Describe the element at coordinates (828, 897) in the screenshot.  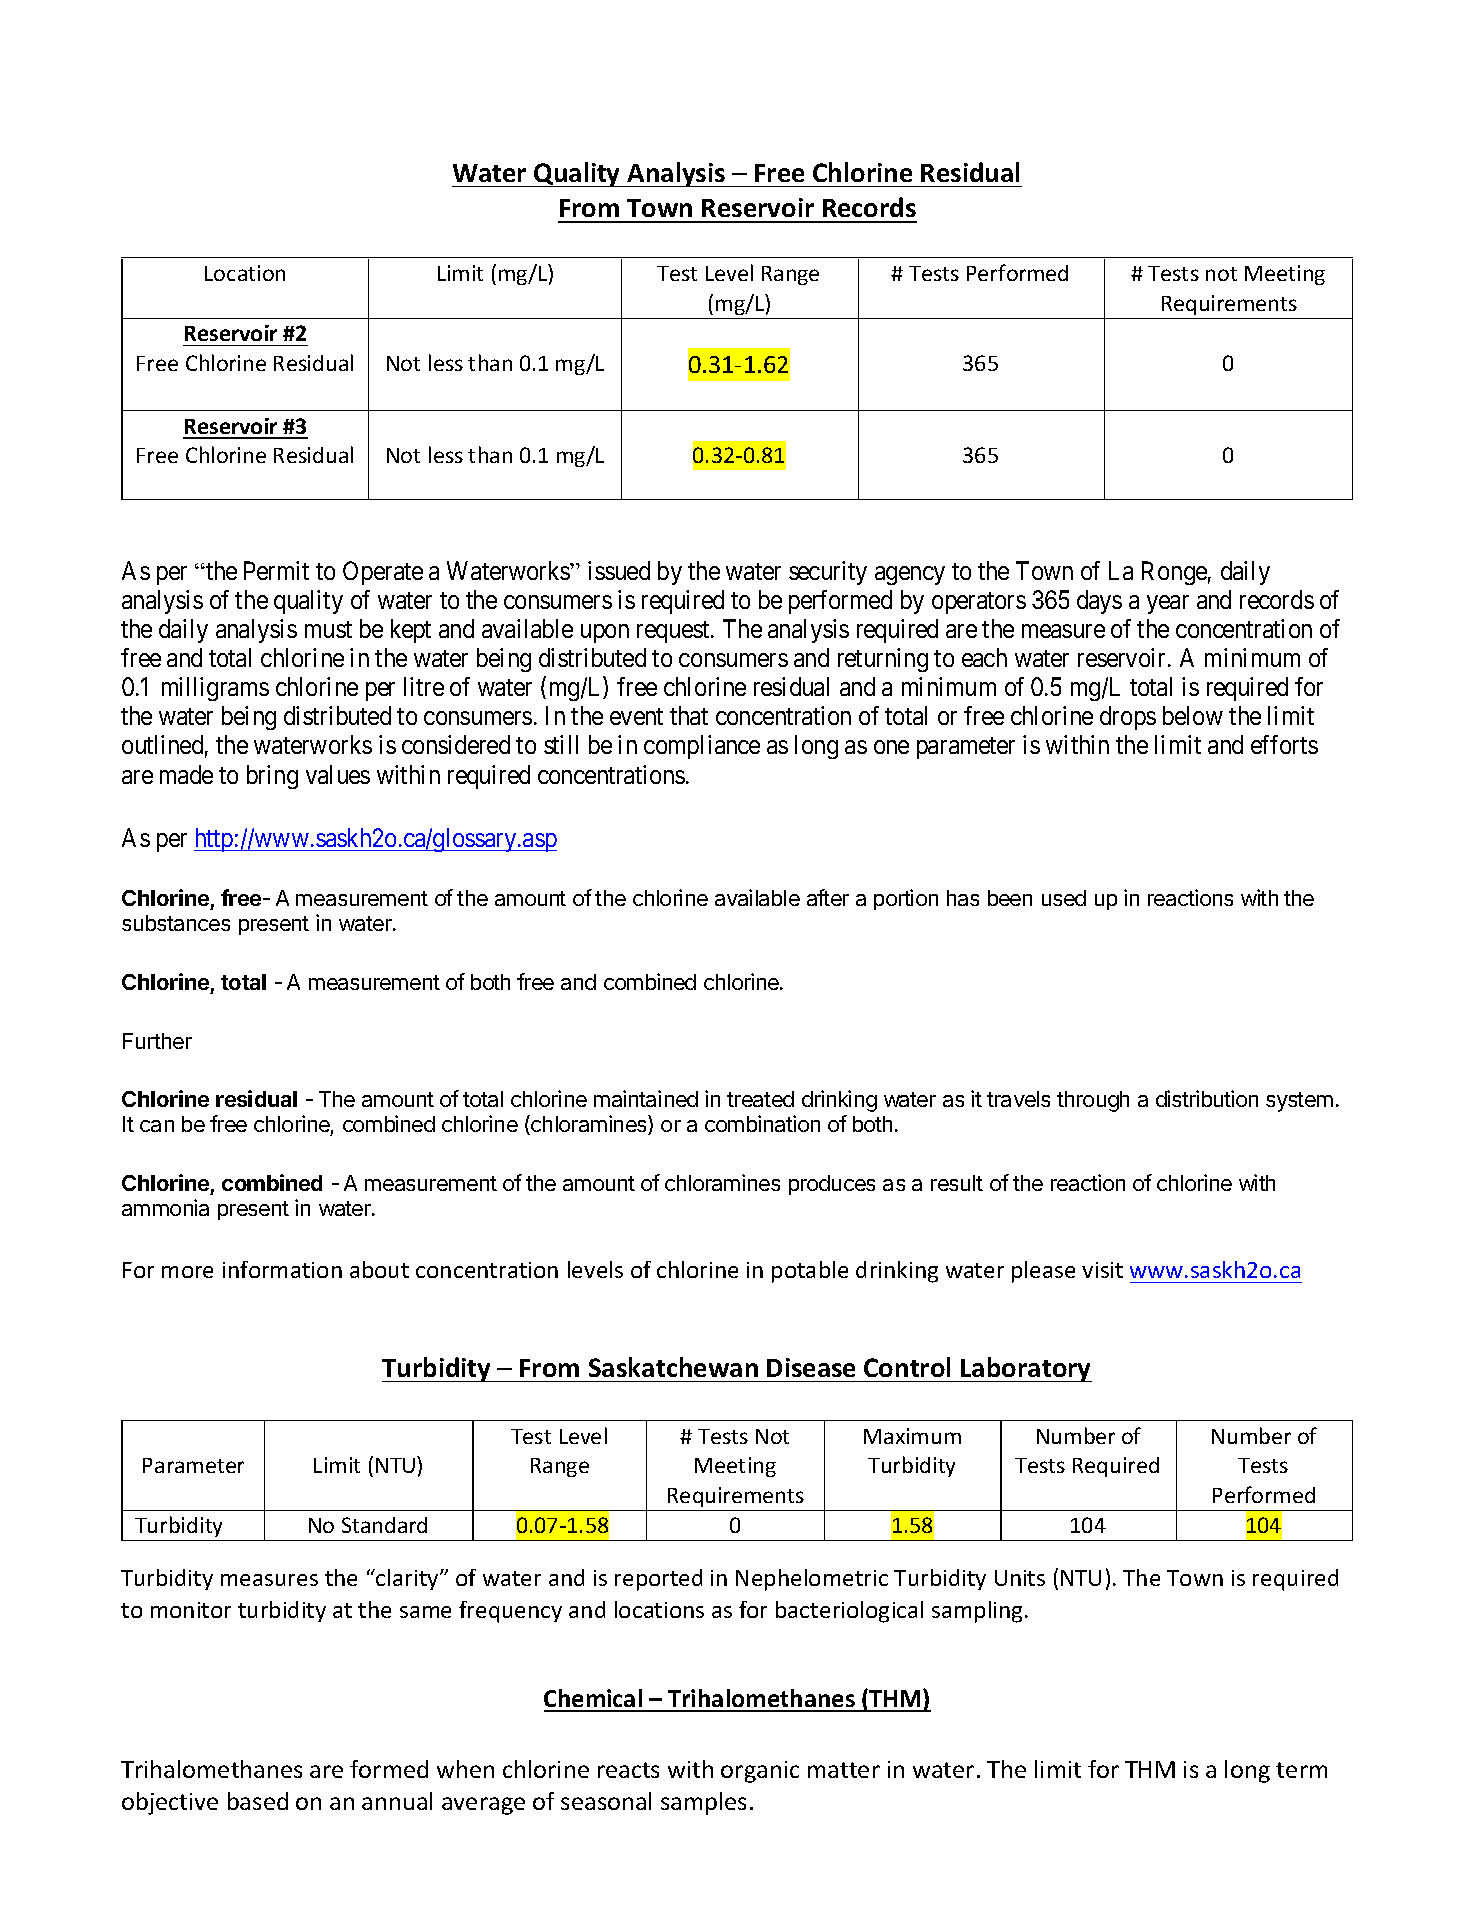
I see `after` at that location.
